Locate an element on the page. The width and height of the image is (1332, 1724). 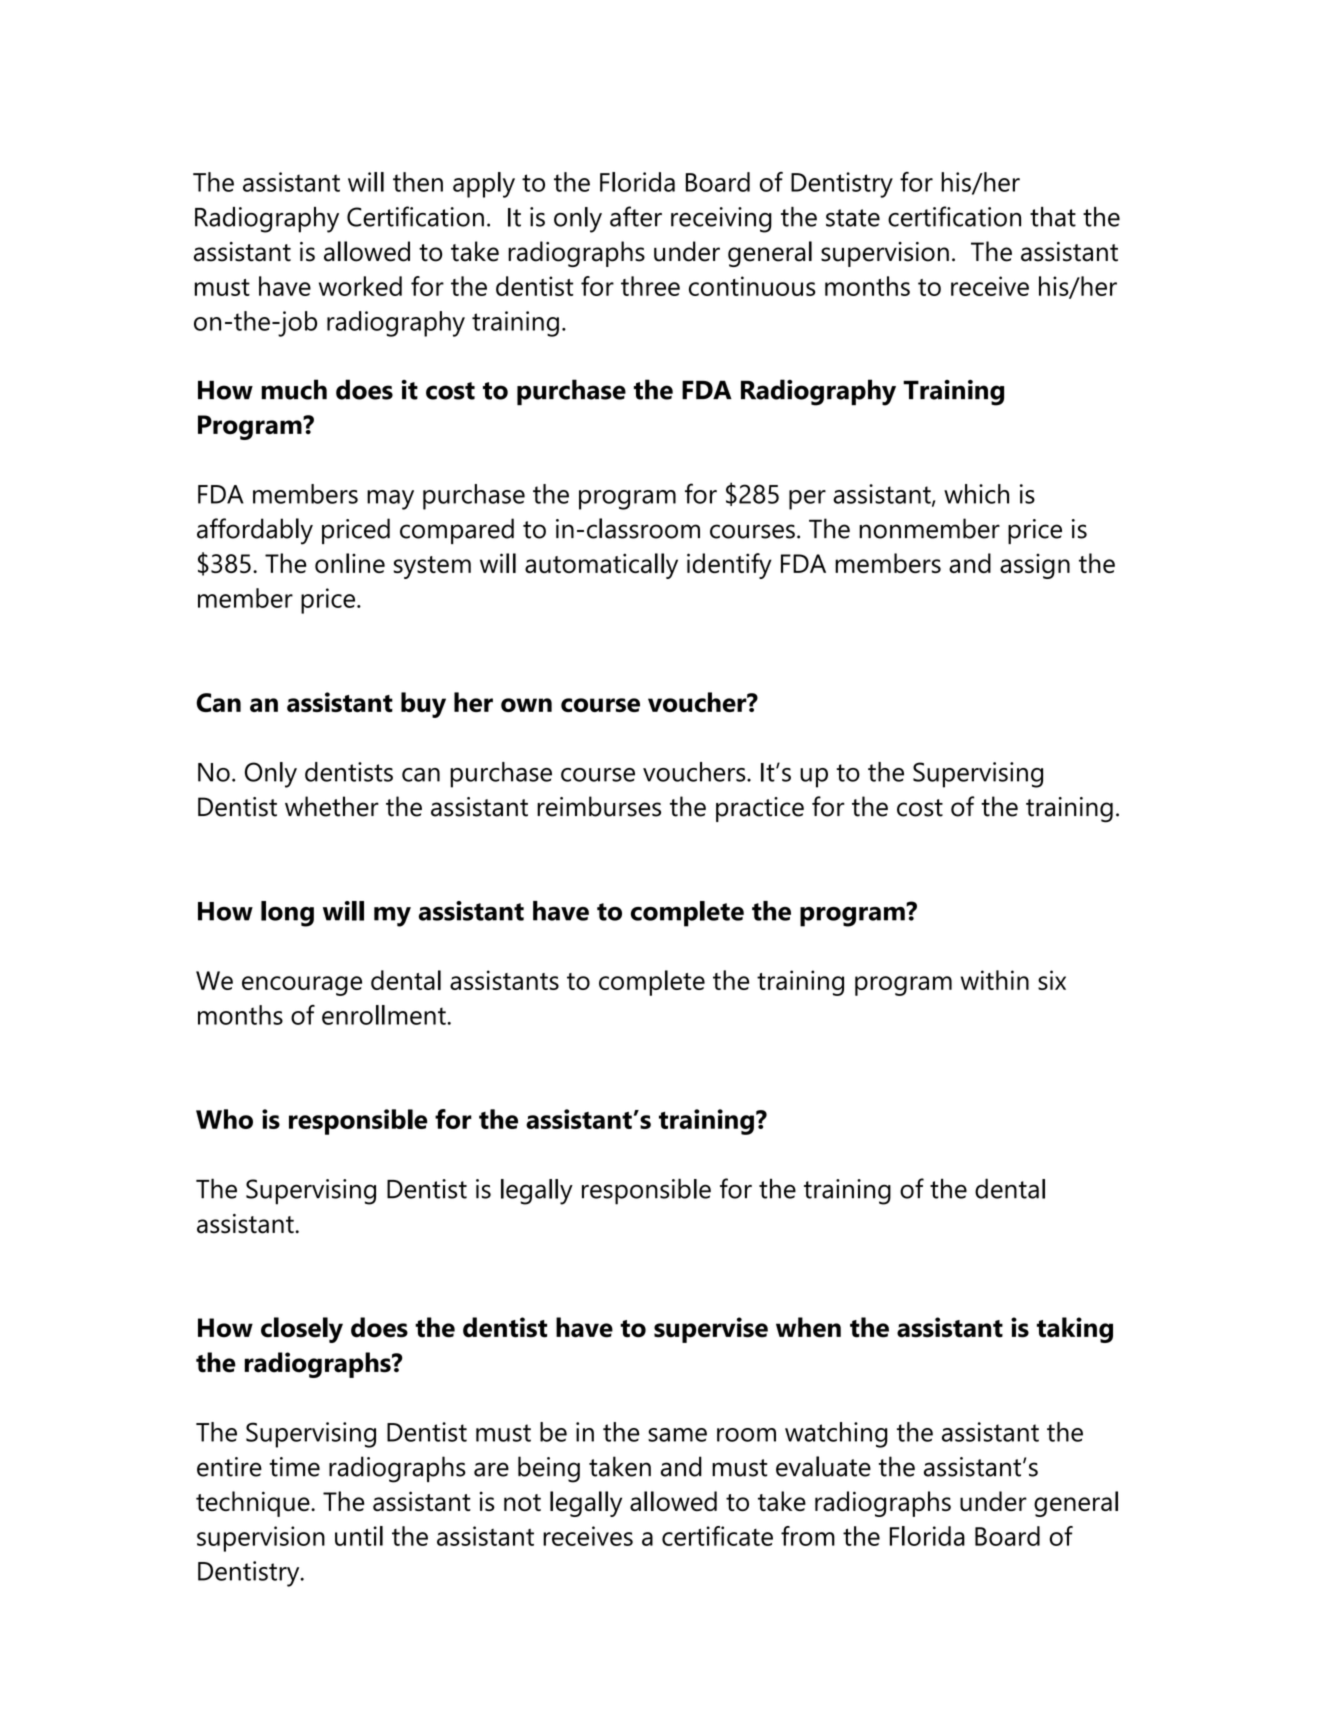
same is located at coordinates (677, 1435).
